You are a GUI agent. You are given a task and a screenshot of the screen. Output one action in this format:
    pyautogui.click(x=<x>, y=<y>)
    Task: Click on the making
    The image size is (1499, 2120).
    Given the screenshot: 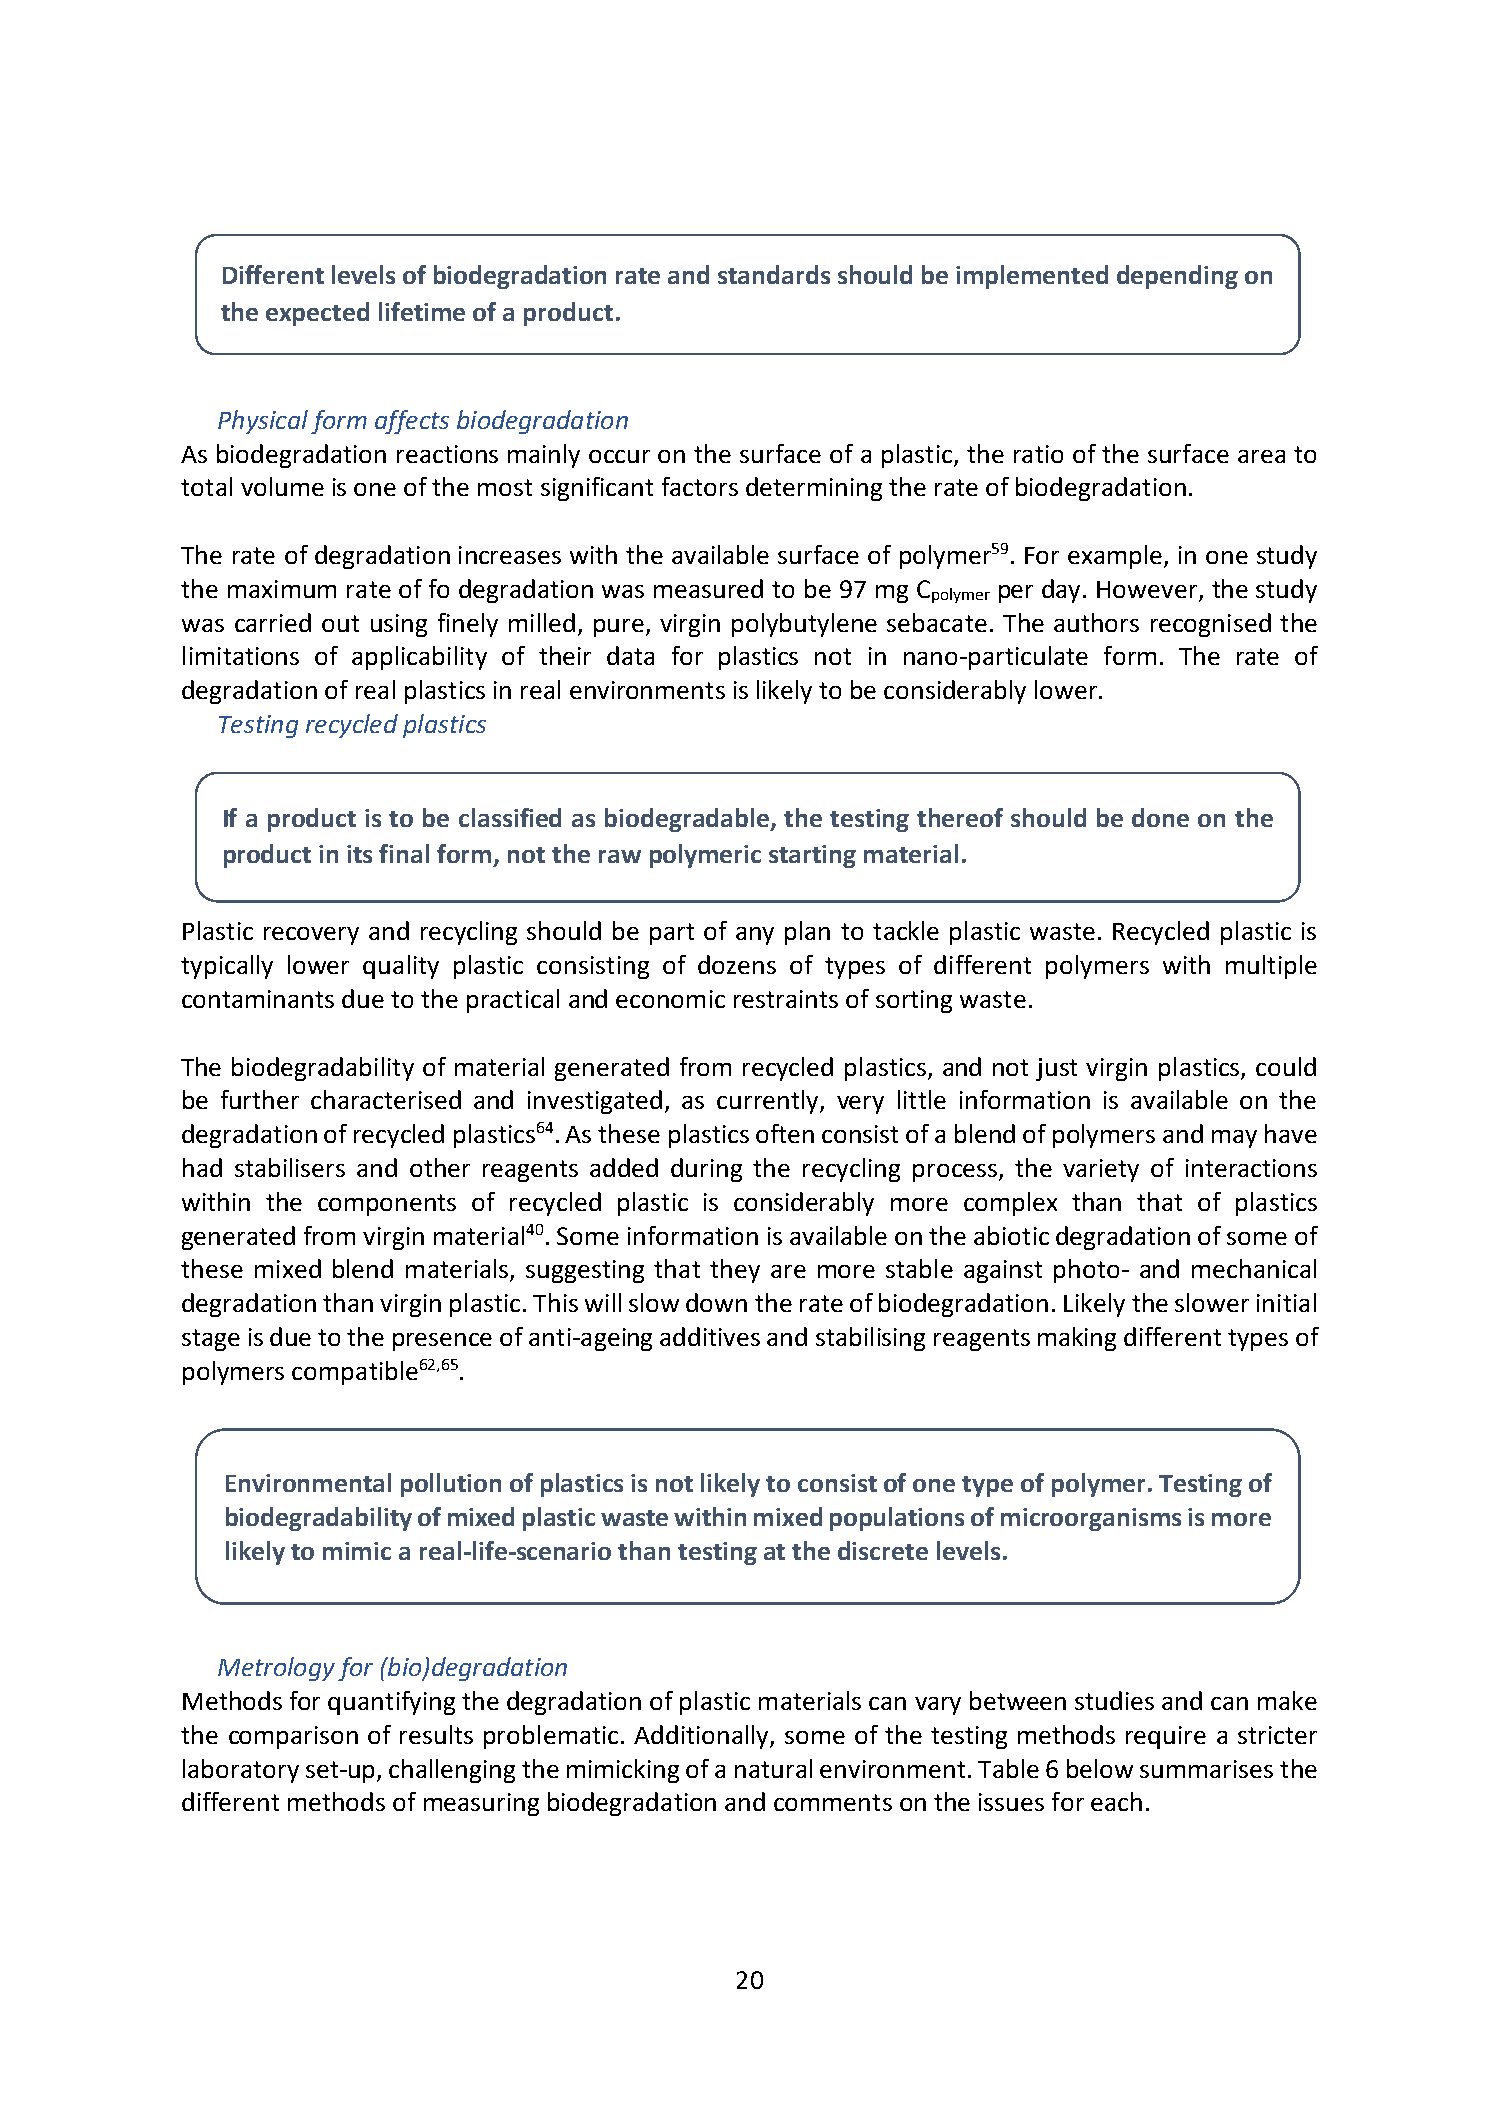 What is the action you would take?
    pyautogui.click(x=1077, y=1339)
